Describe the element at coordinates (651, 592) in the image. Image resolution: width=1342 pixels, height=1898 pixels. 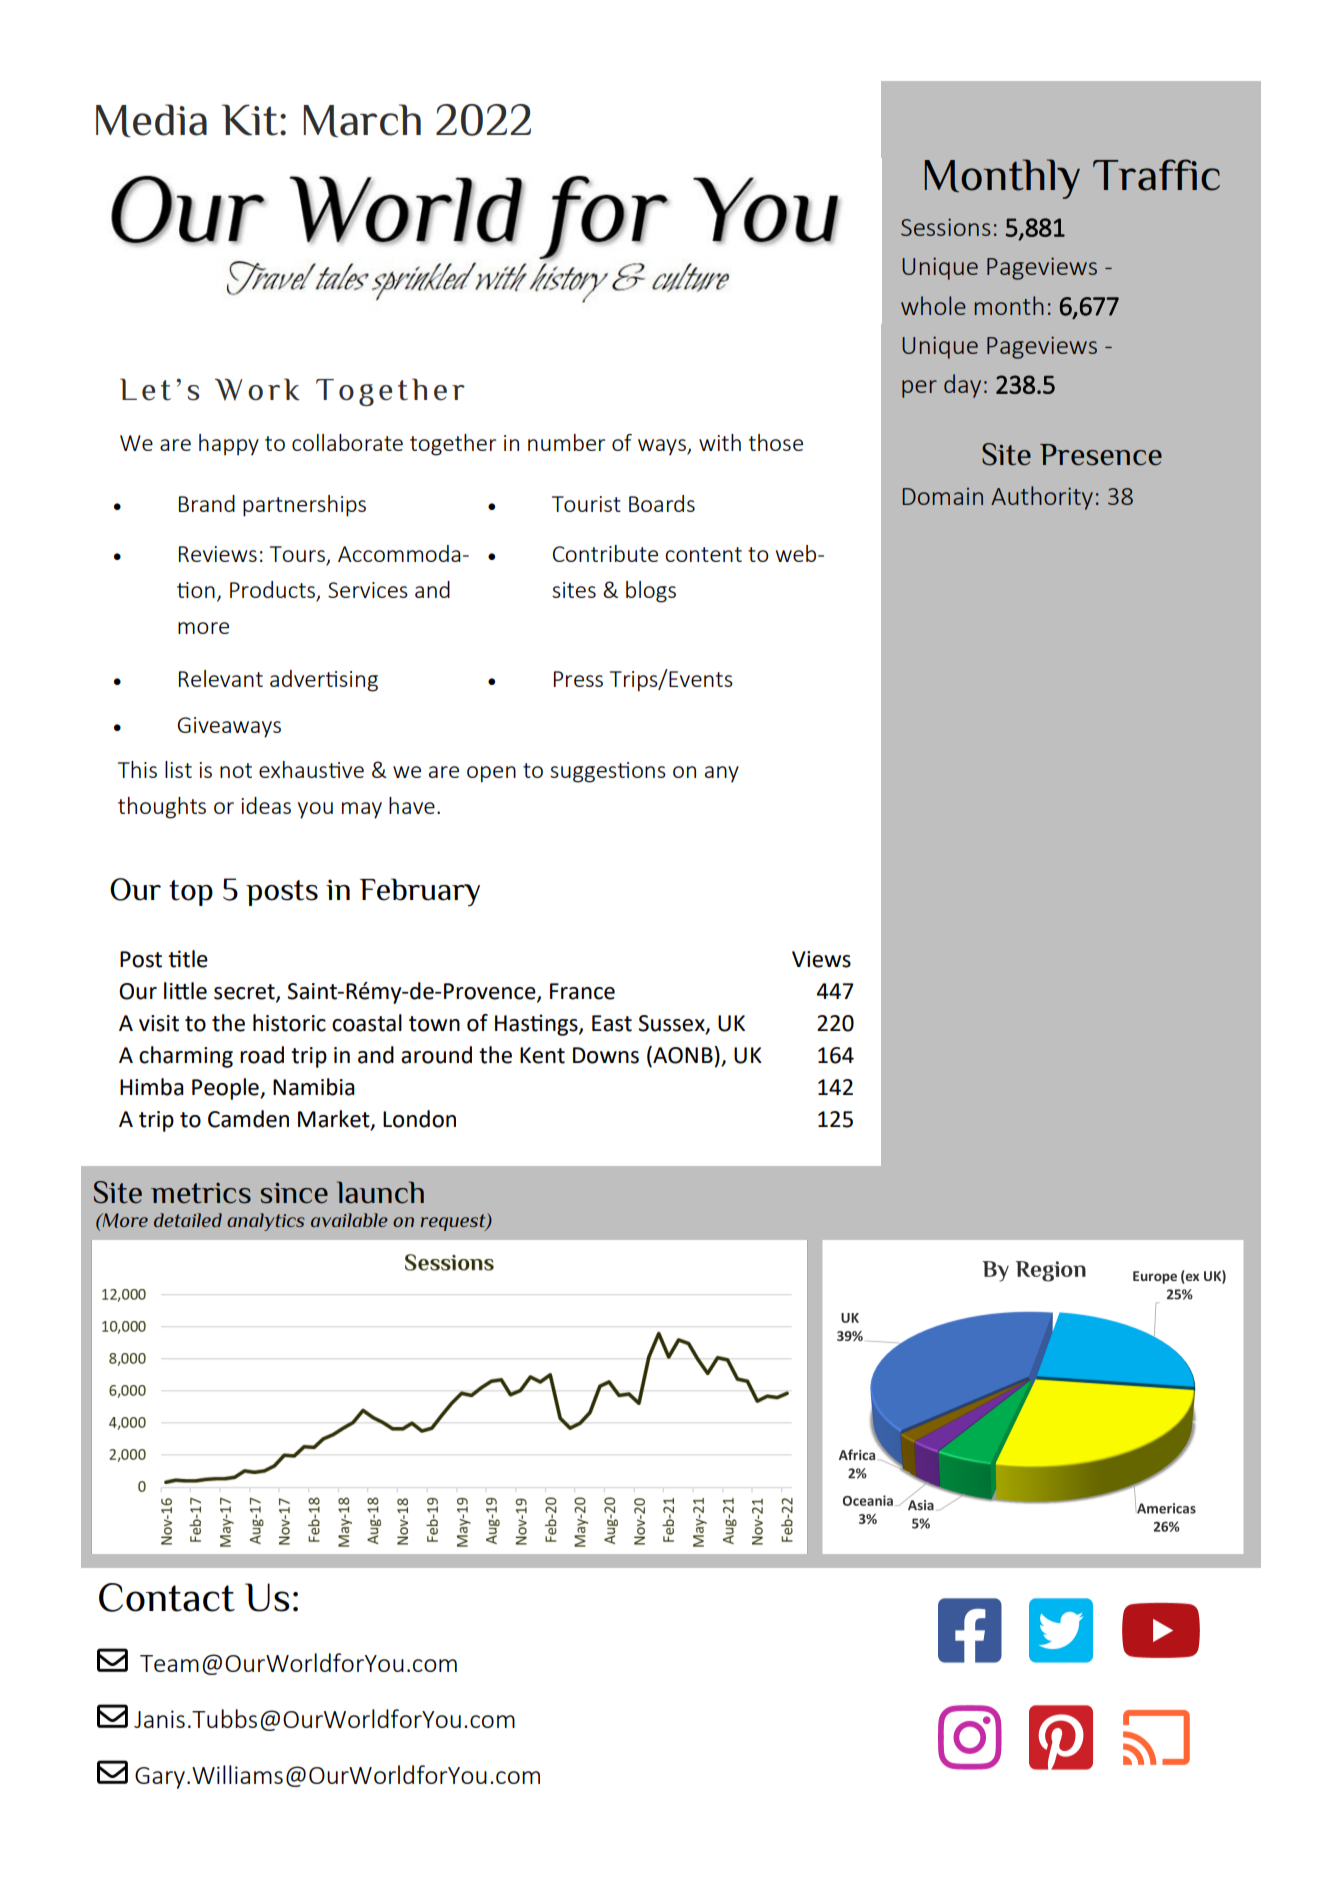
I see `blogs` at that location.
